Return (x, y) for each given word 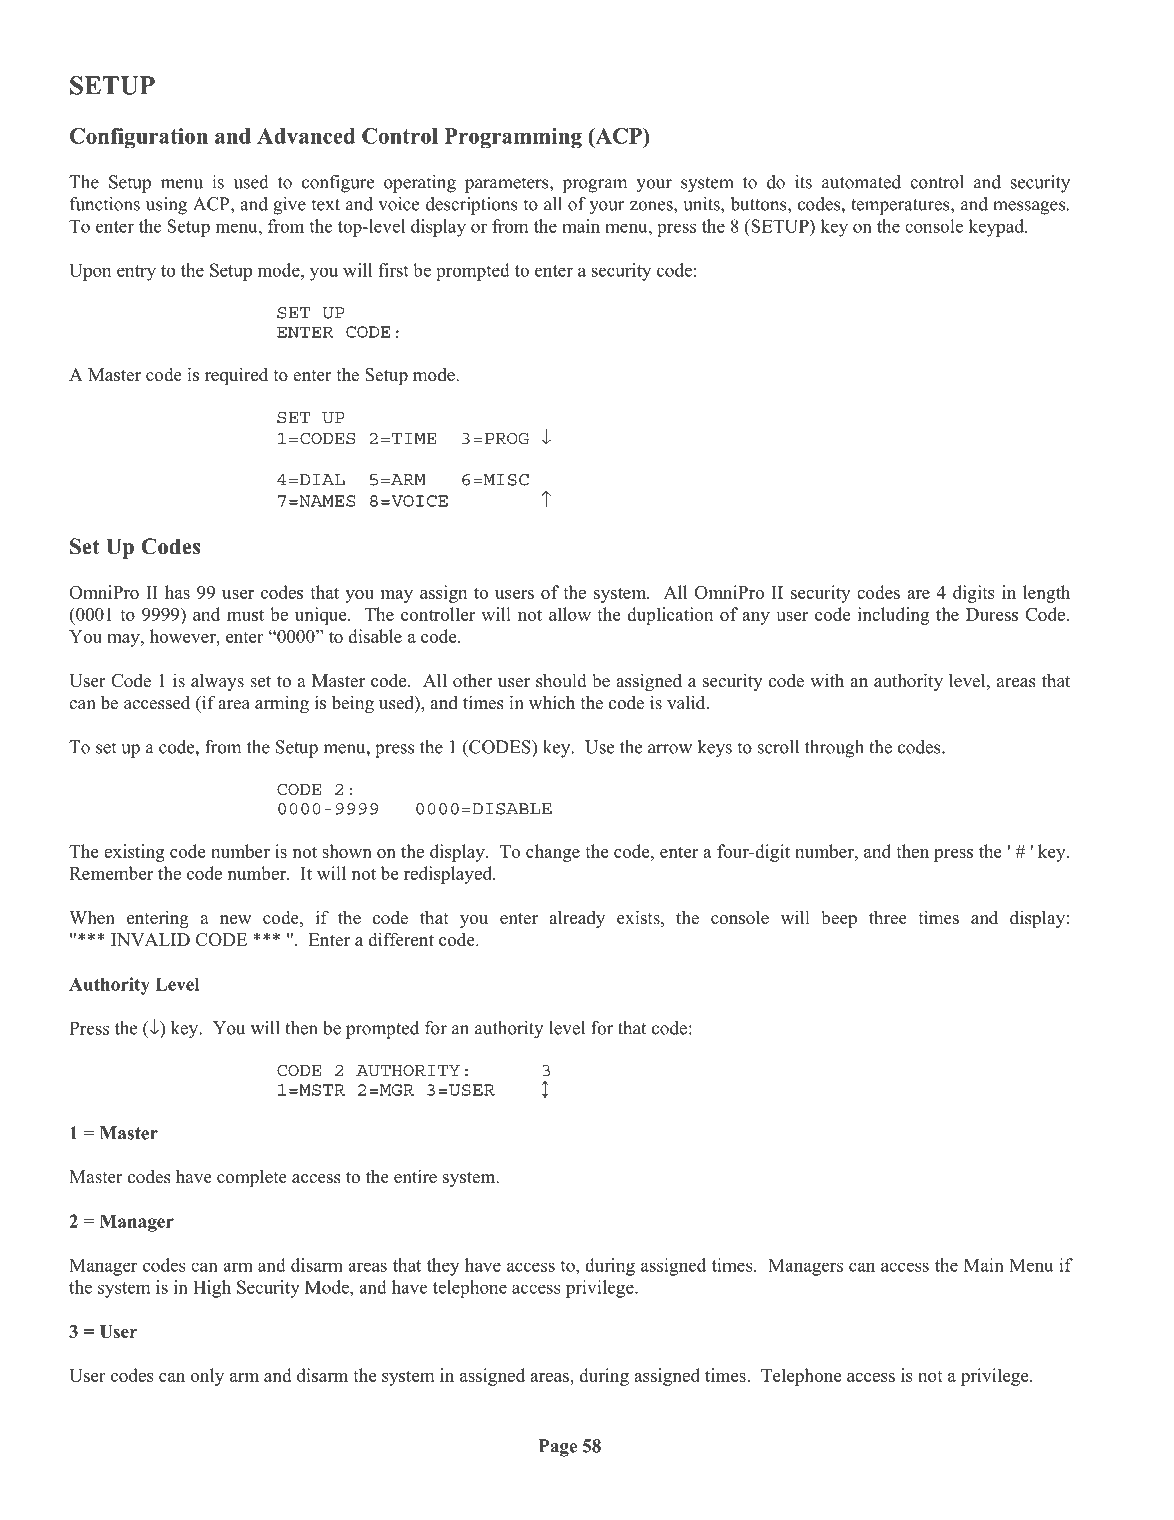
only (207, 1377)
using (166, 206)
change (553, 853)
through (834, 749)
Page (558, 1448)
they (443, 1267)
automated (861, 182)
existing (134, 853)
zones (652, 206)
